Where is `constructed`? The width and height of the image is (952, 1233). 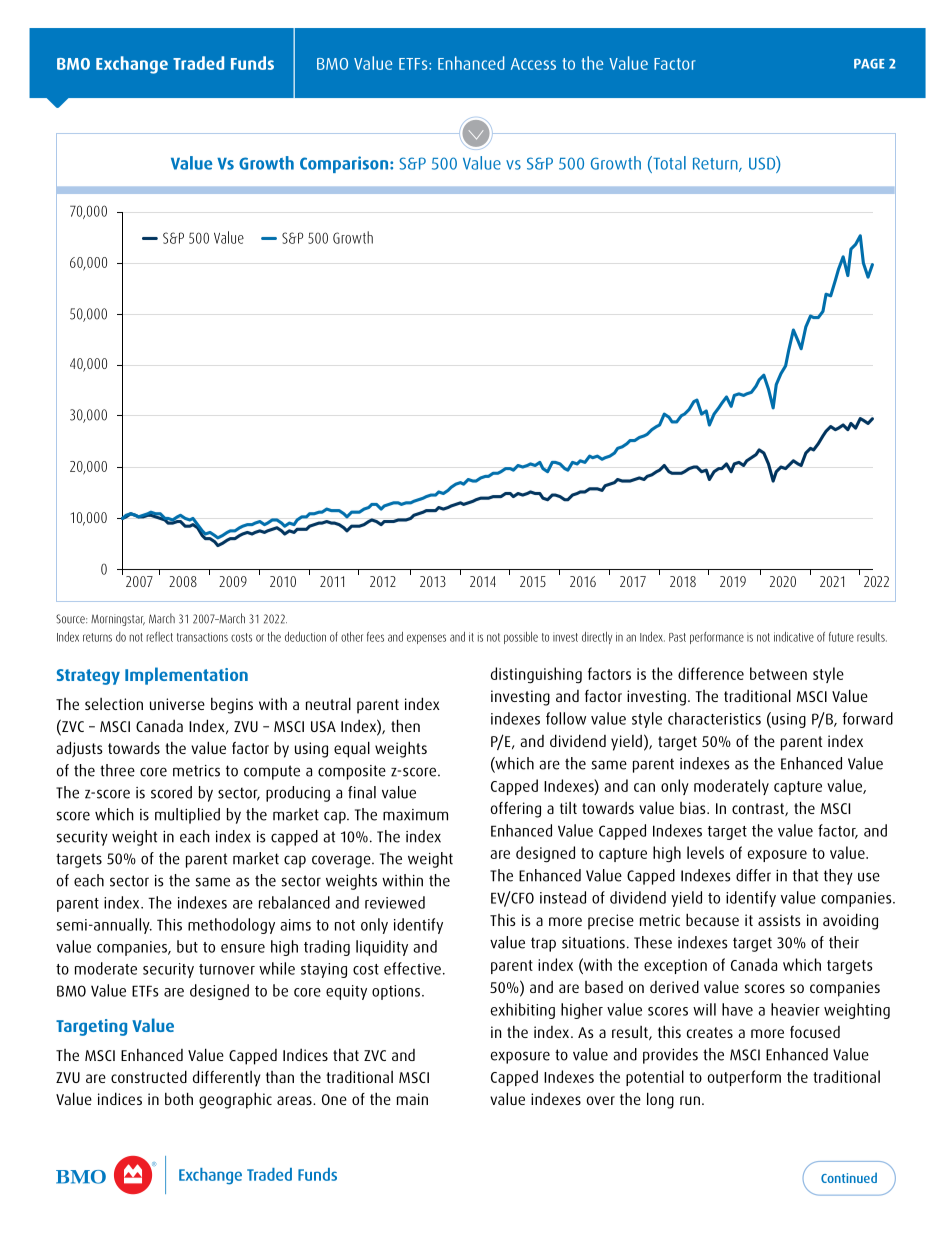 constructed is located at coordinates (149, 1076).
